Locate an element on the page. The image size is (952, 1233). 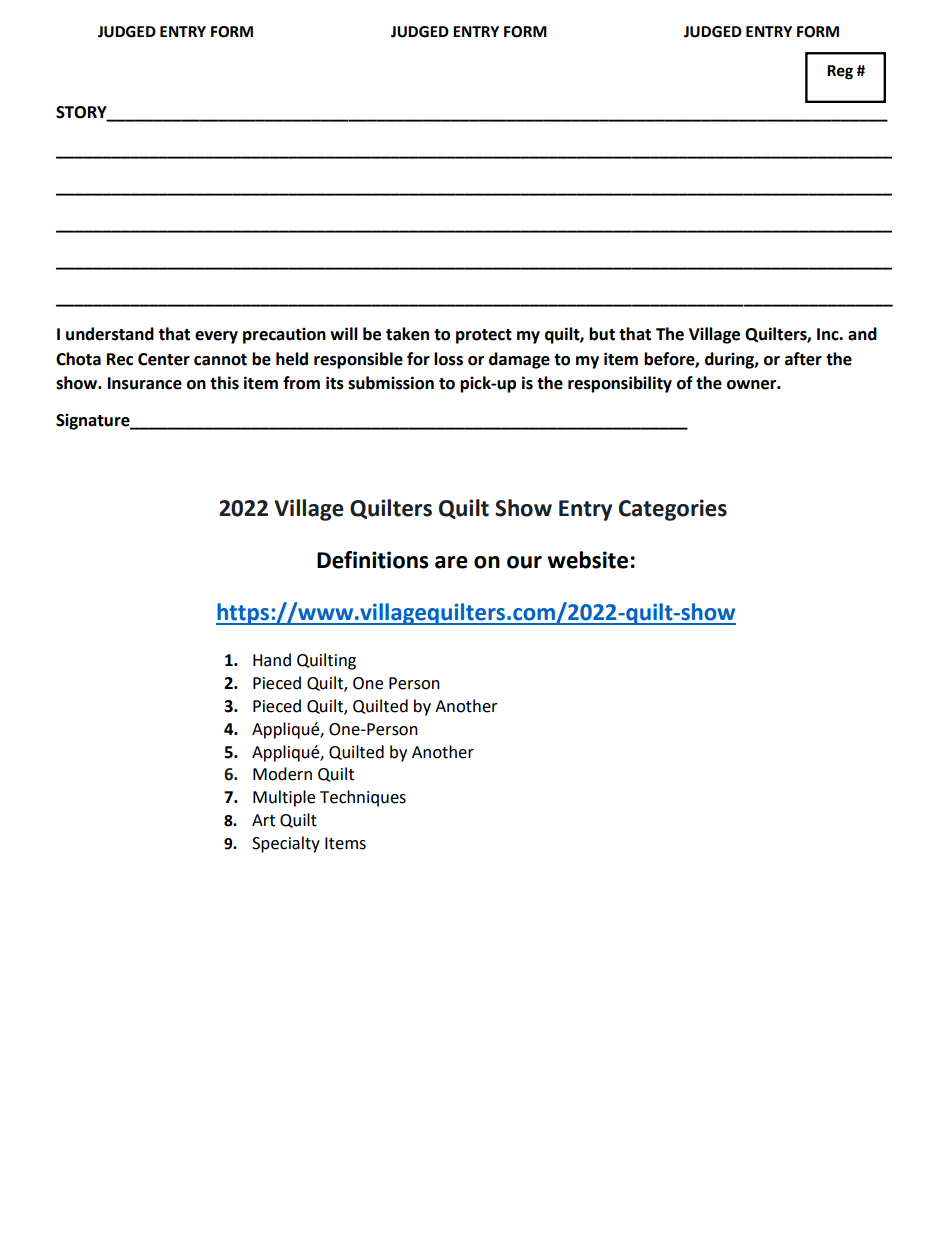
understand is located at coordinates (110, 334).
